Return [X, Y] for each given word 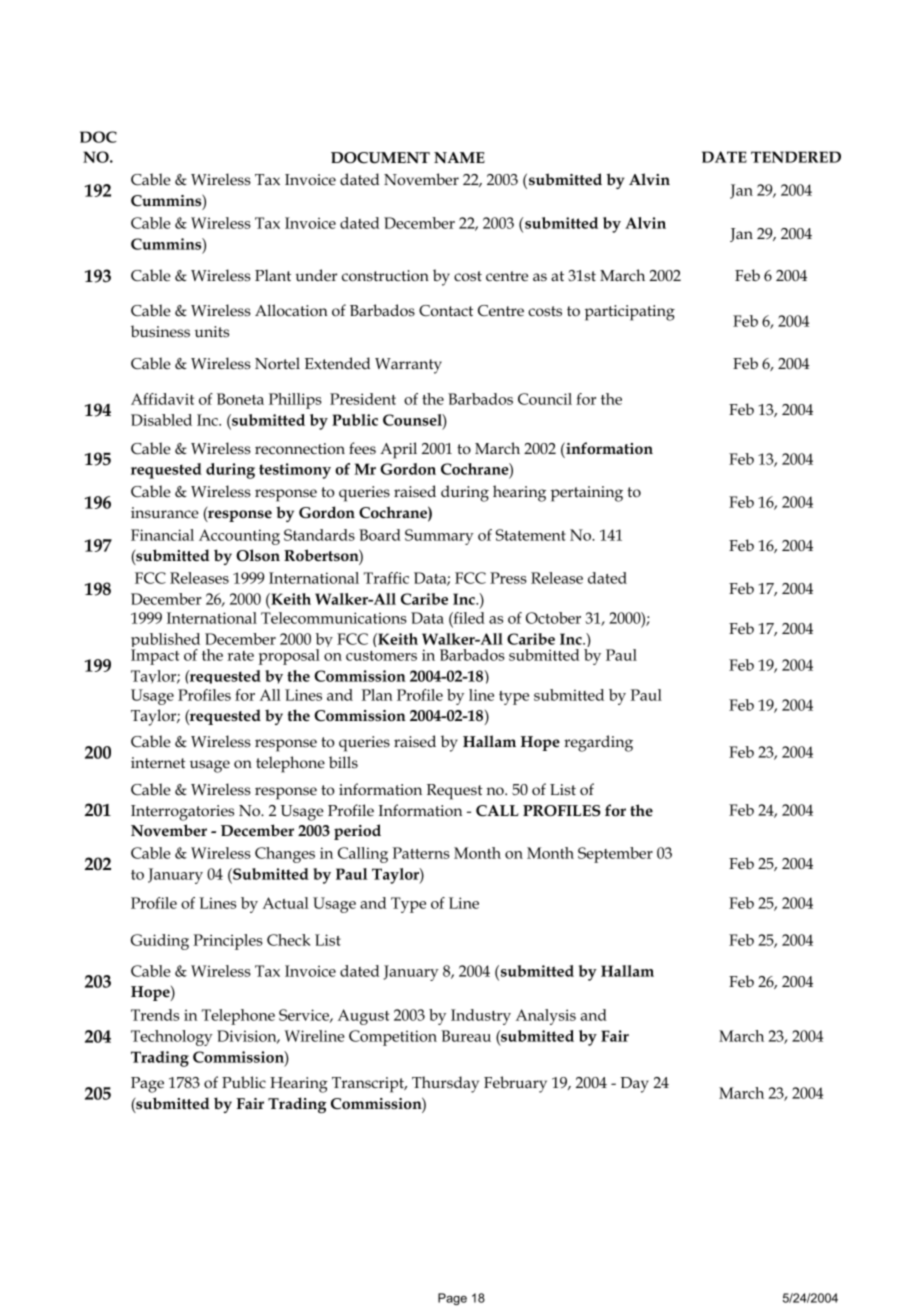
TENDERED [796, 157]
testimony [295, 471]
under [316, 275]
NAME [459, 157]
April [398, 450]
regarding [598, 743]
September [615, 855]
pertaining [587, 494]
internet [158, 763]
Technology [172, 1038]
